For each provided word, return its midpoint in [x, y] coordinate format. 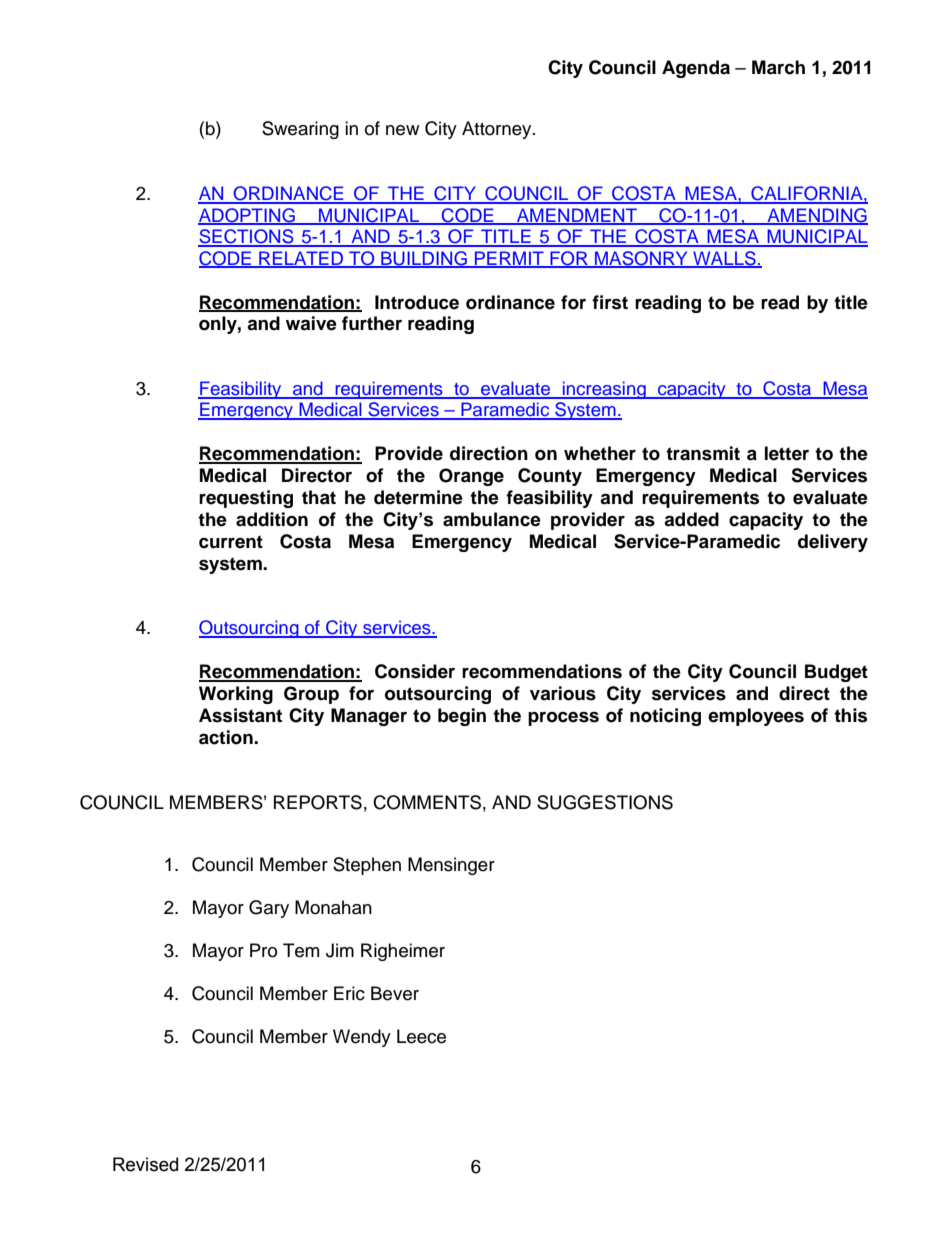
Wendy [362, 1038]
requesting [246, 499]
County [550, 477]
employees [756, 717]
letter [787, 453]
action [227, 737]
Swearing [300, 130]
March [778, 67]
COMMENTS [427, 802]
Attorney [498, 130]
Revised [145, 1164]
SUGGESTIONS [605, 802]
